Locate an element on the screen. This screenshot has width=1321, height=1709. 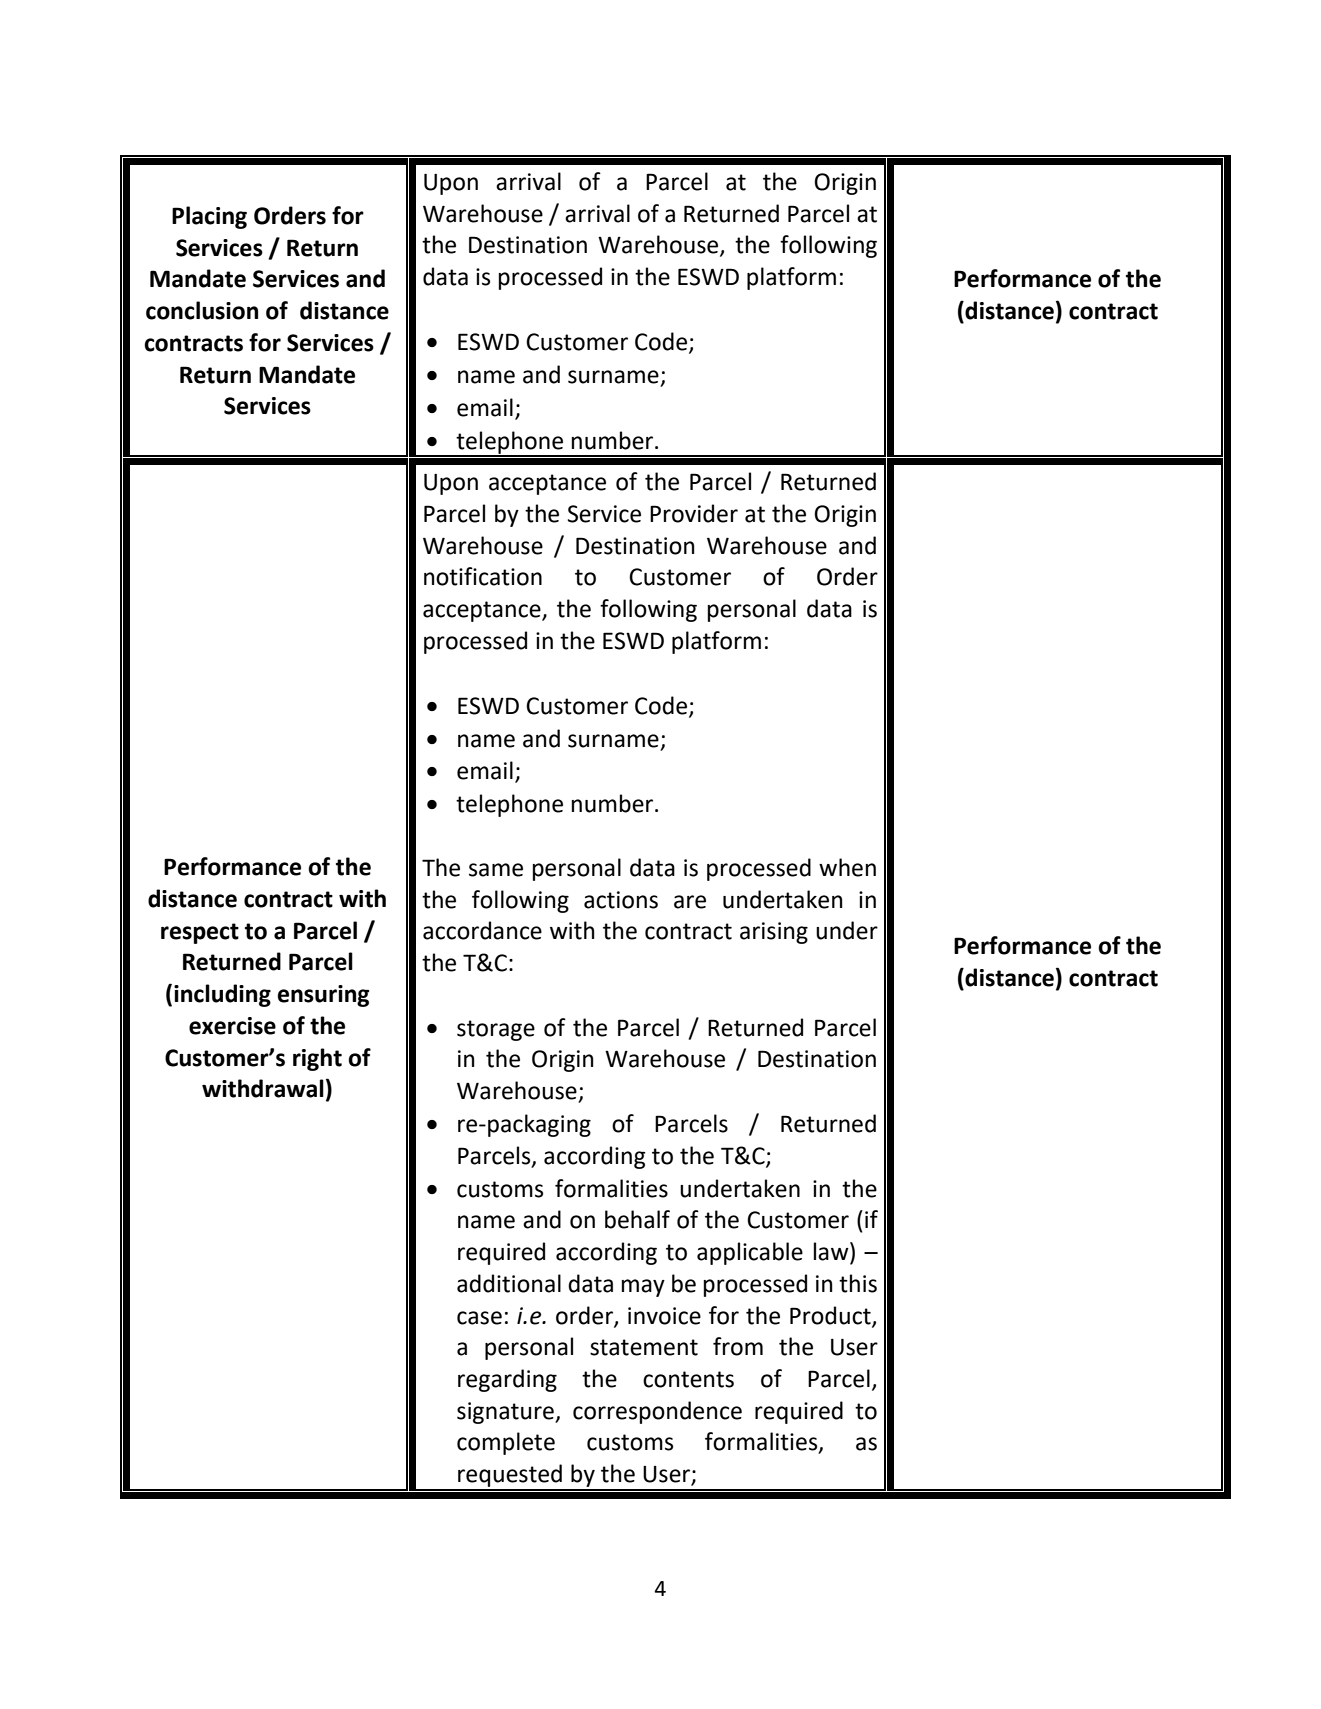
exercise is located at coordinates (232, 1026).
